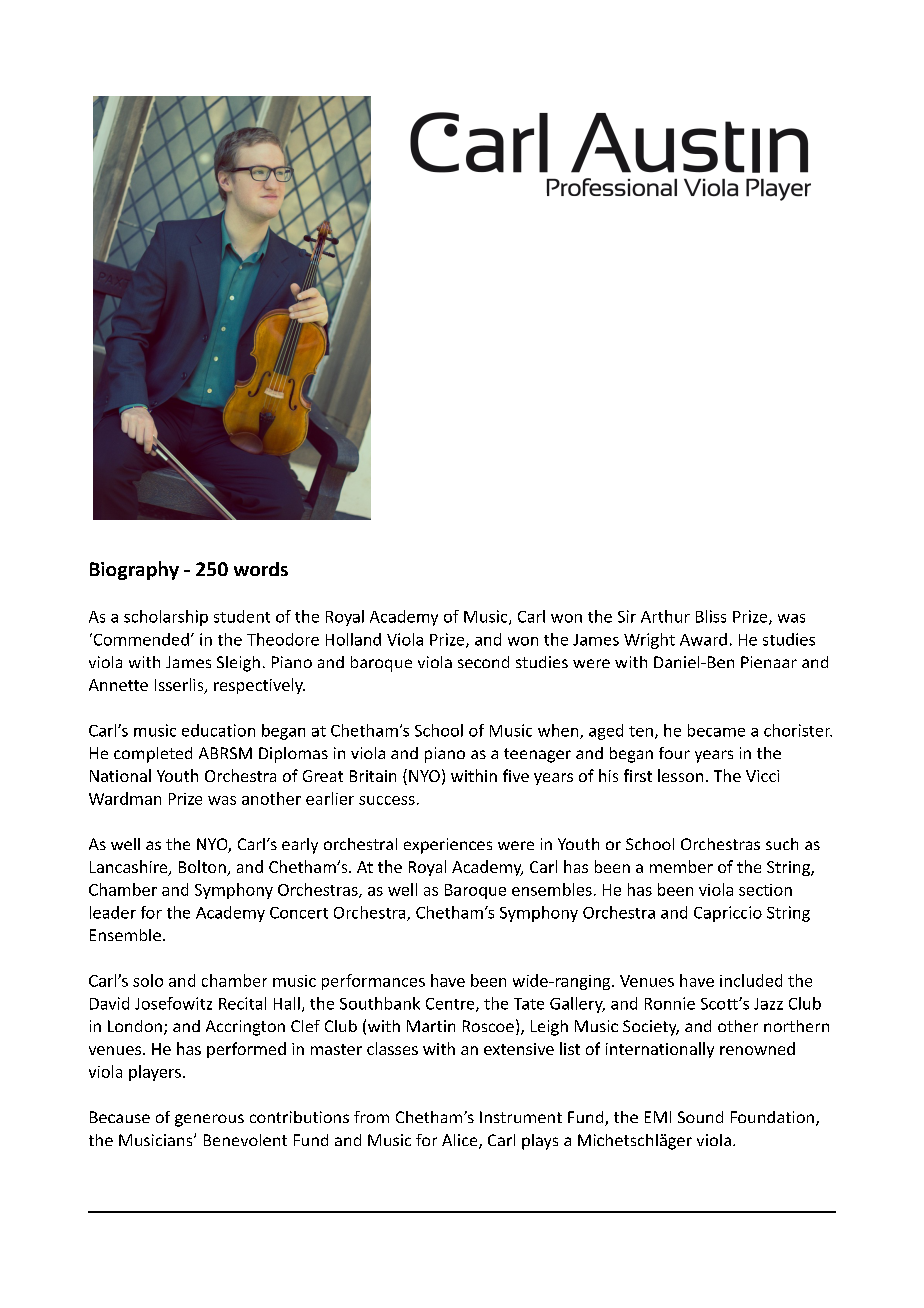  What do you see at coordinates (353, 639) in the screenshot?
I see `Holland` at bounding box center [353, 639].
